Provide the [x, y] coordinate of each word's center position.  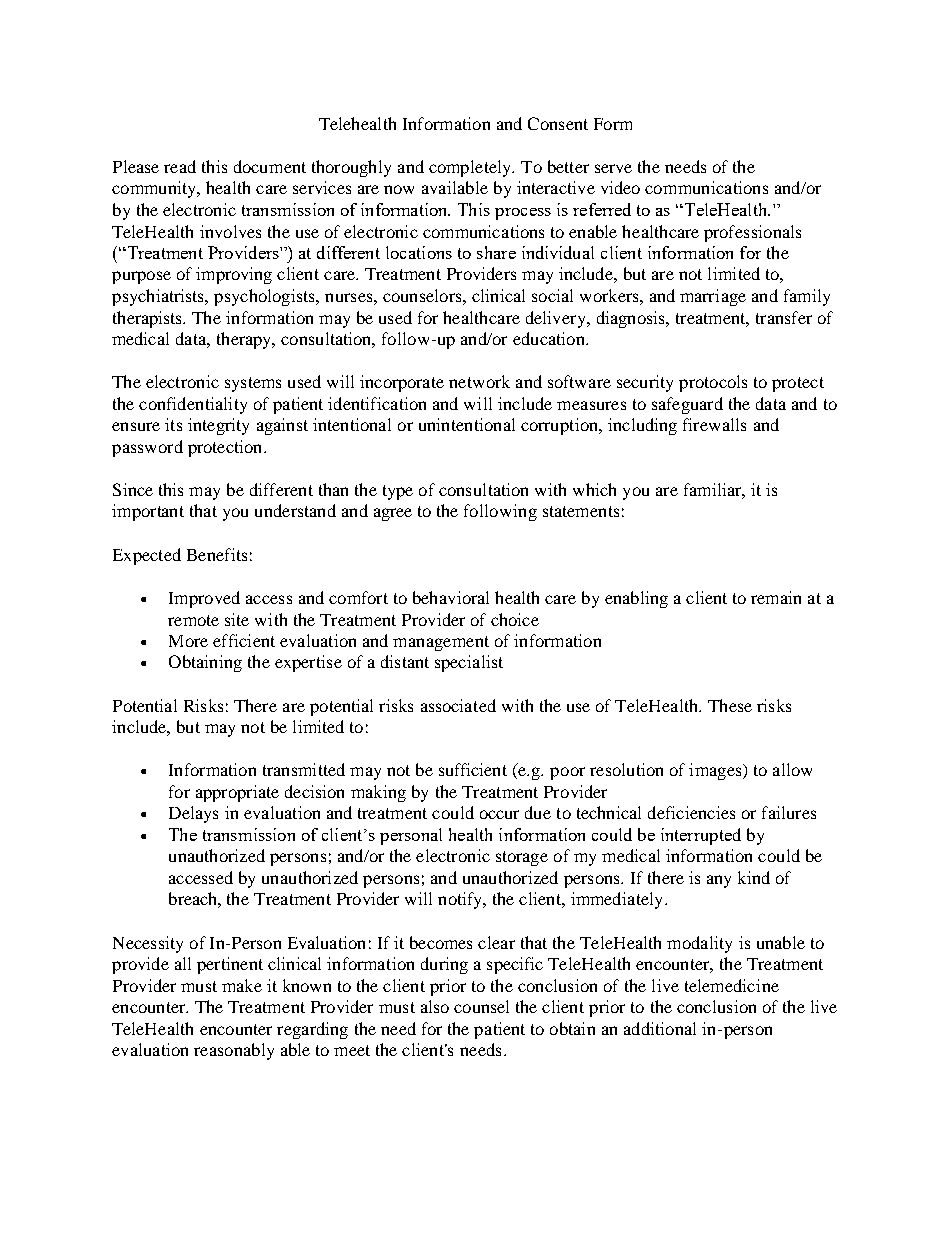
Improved [204, 599]
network [479, 381]
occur [499, 814]
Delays [193, 814]
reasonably [234, 1051]
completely [471, 168]
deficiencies [691, 812]
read [180, 166]
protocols [713, 383]
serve [613, 168]
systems [253, 384]
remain [776, 597]
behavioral [451, 597]
